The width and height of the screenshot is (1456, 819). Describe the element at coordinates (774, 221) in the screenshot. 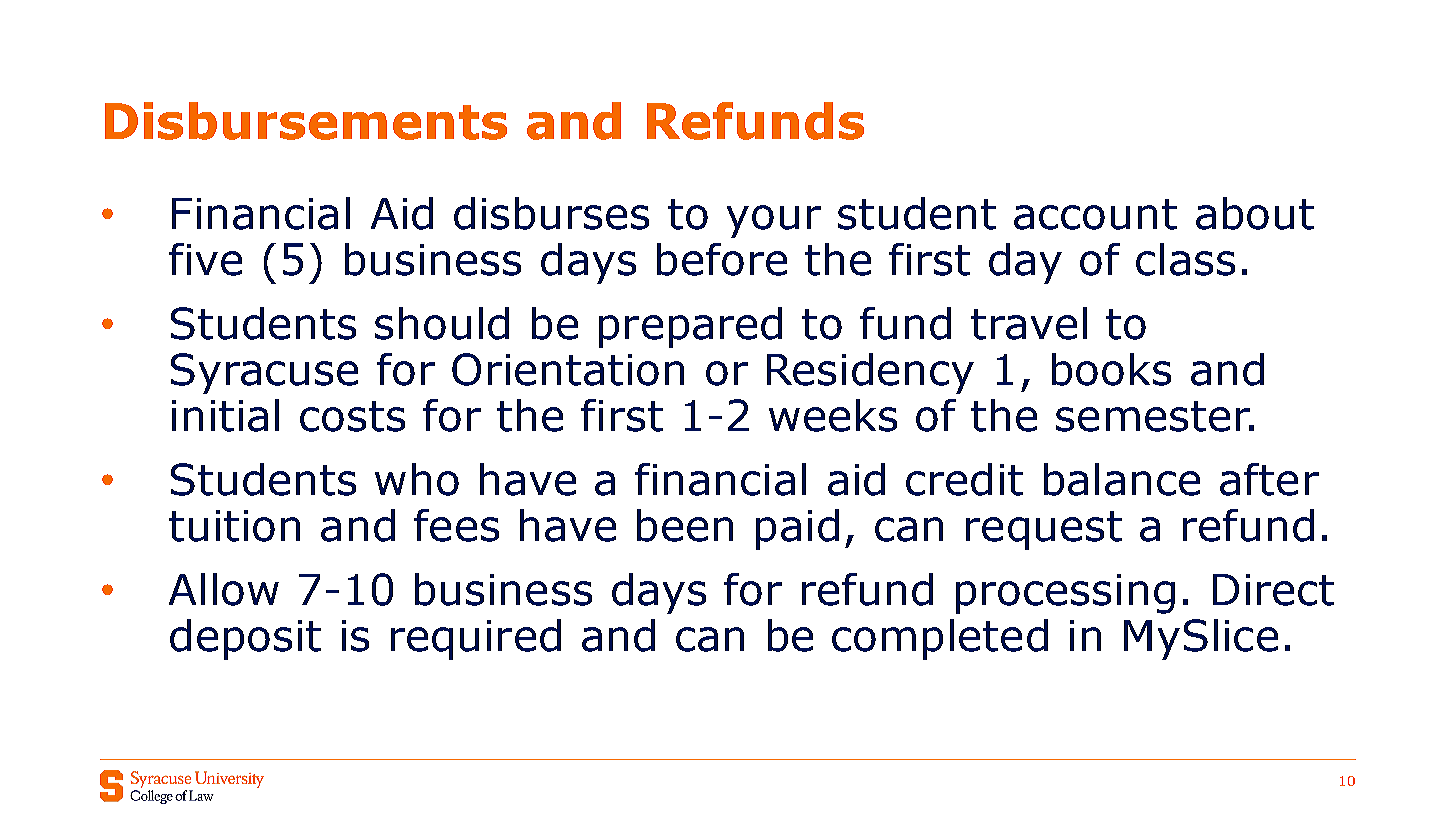

I see `your` at that location.
